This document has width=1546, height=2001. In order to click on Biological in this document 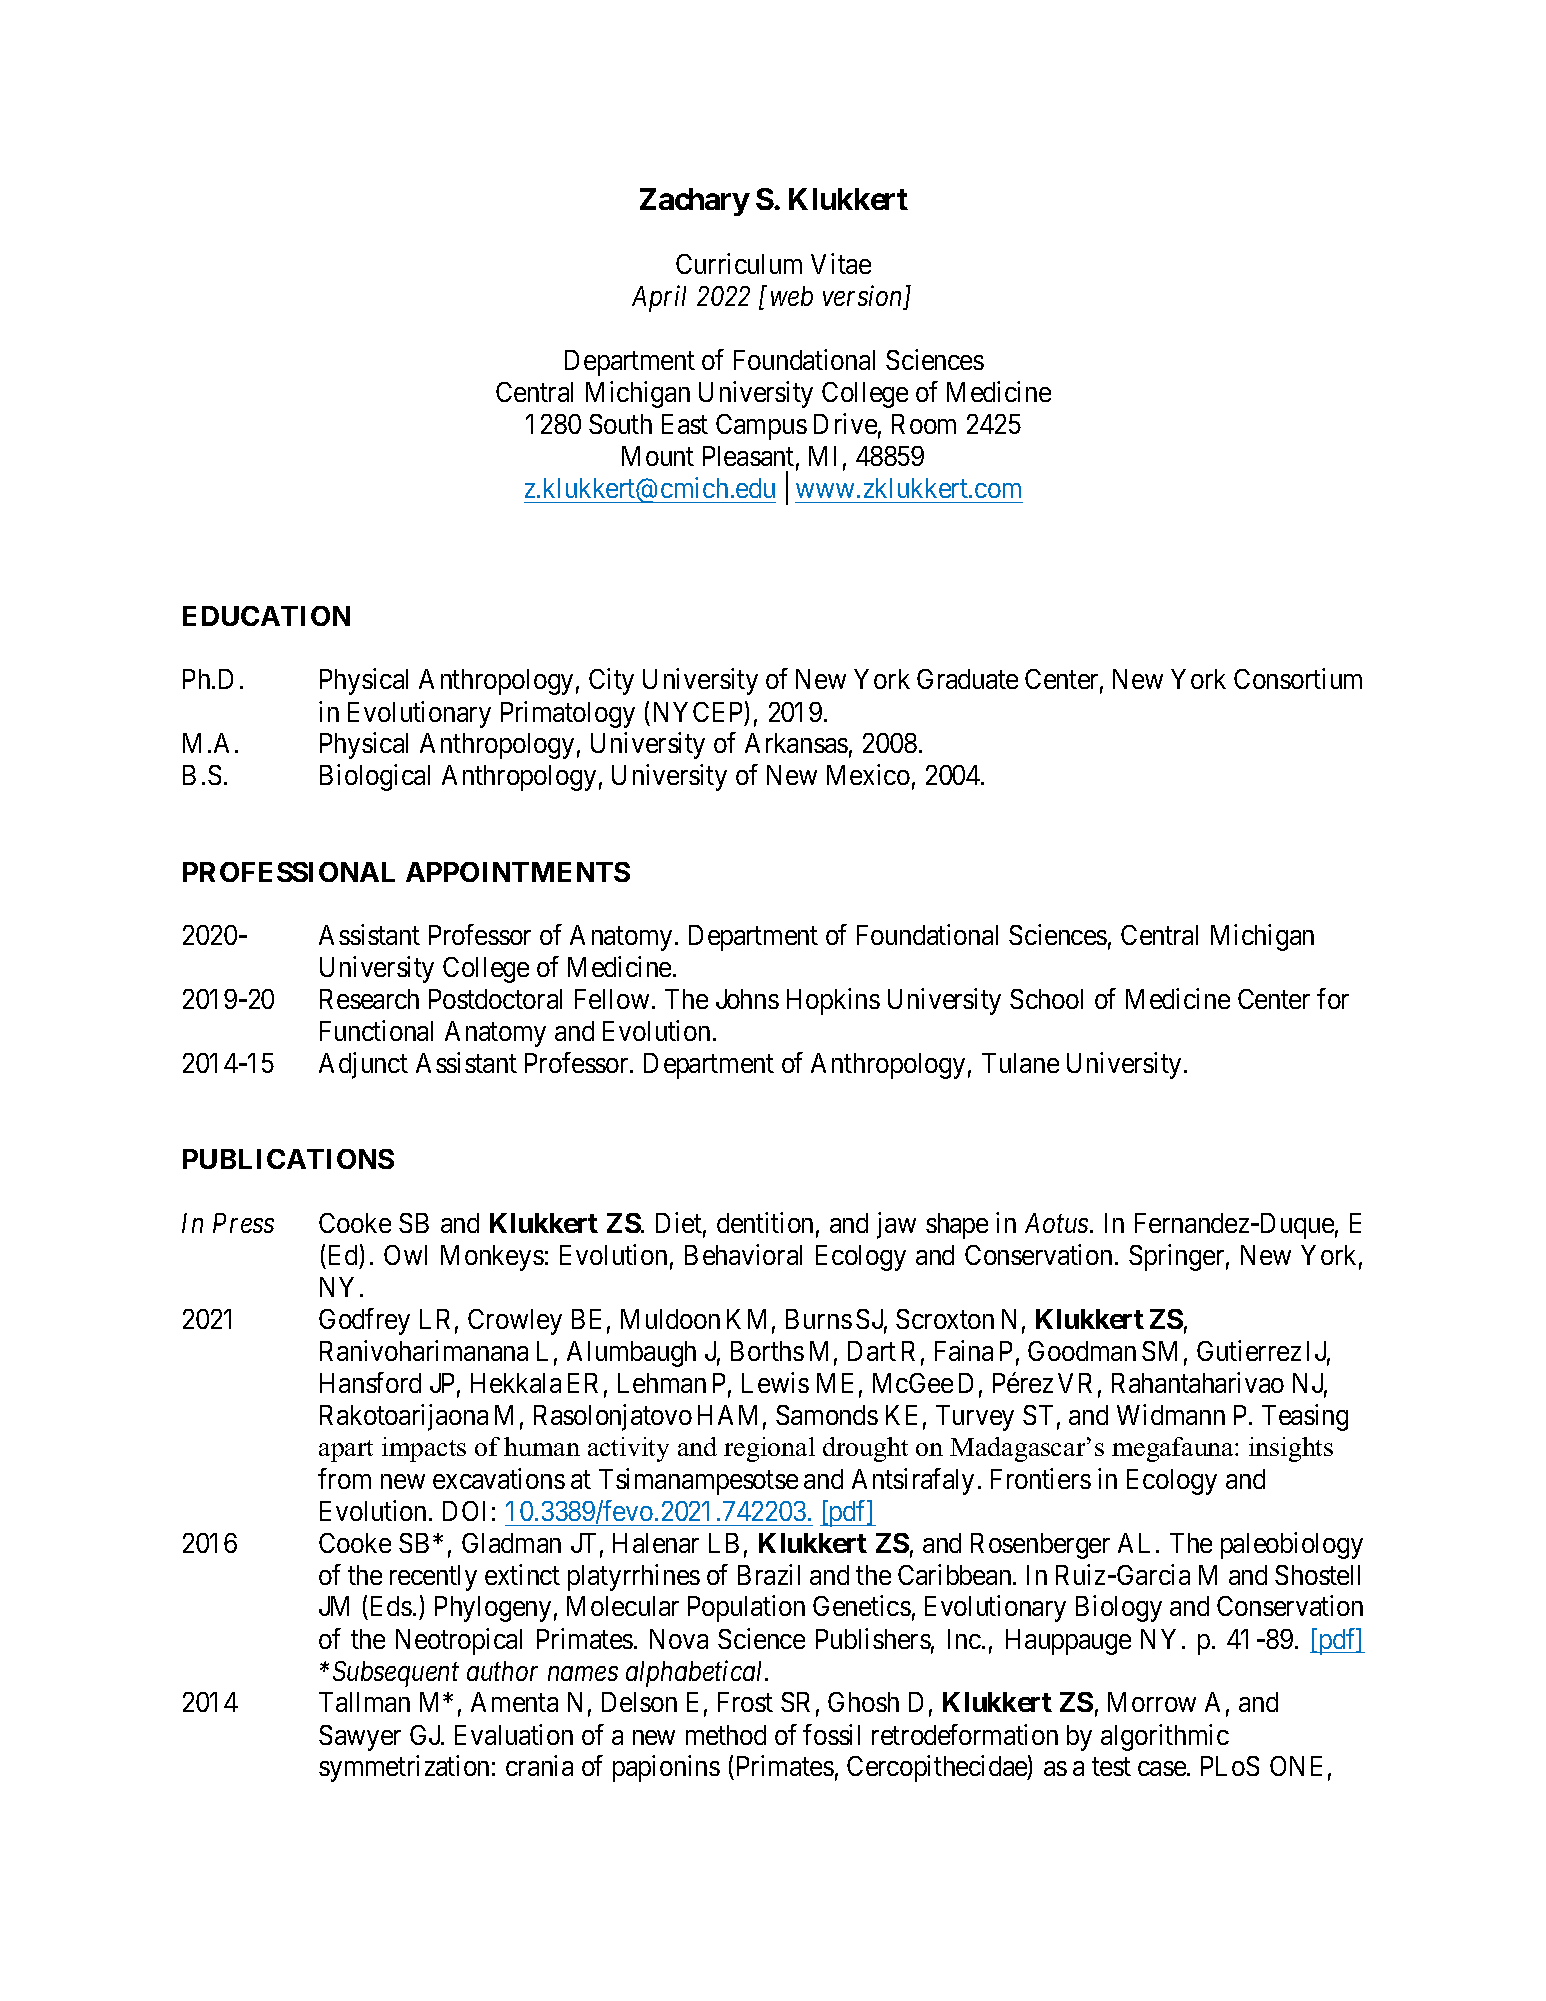, I will do `click(375, 778)`.
